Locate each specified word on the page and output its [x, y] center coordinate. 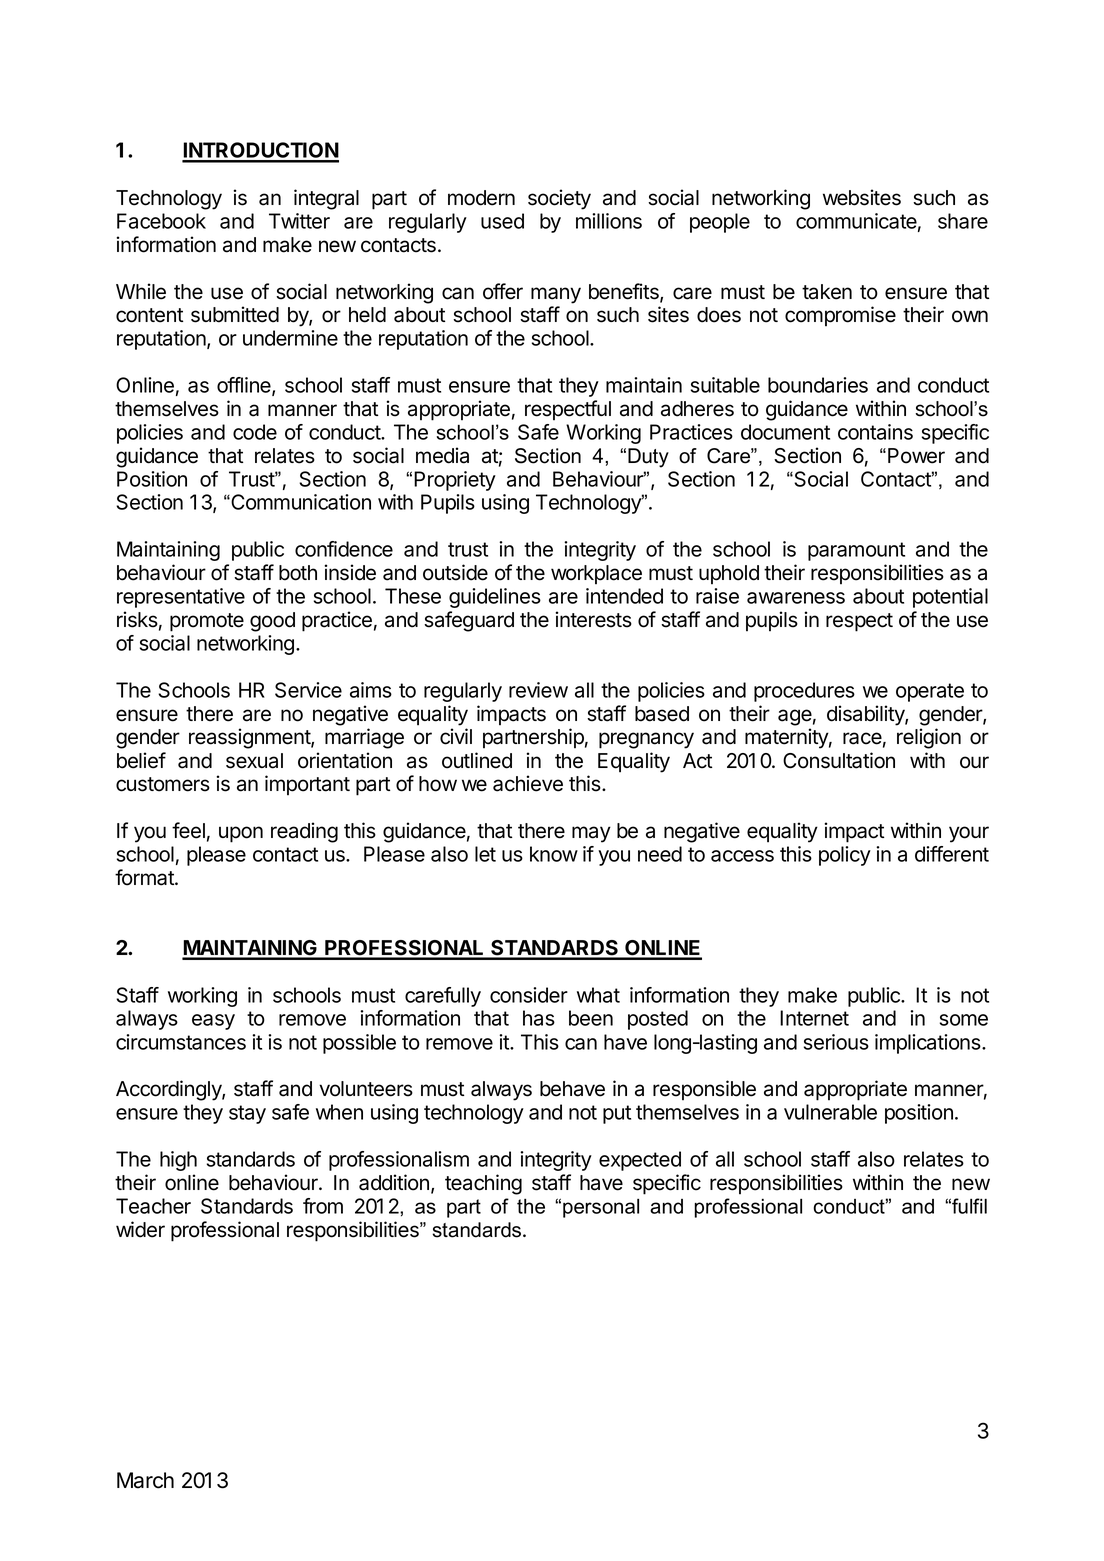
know [554, 854]
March [145, 1480]
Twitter [299, 221]
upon [241, 834]
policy [845, 856]
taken [827, 292]
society [559, 199]
